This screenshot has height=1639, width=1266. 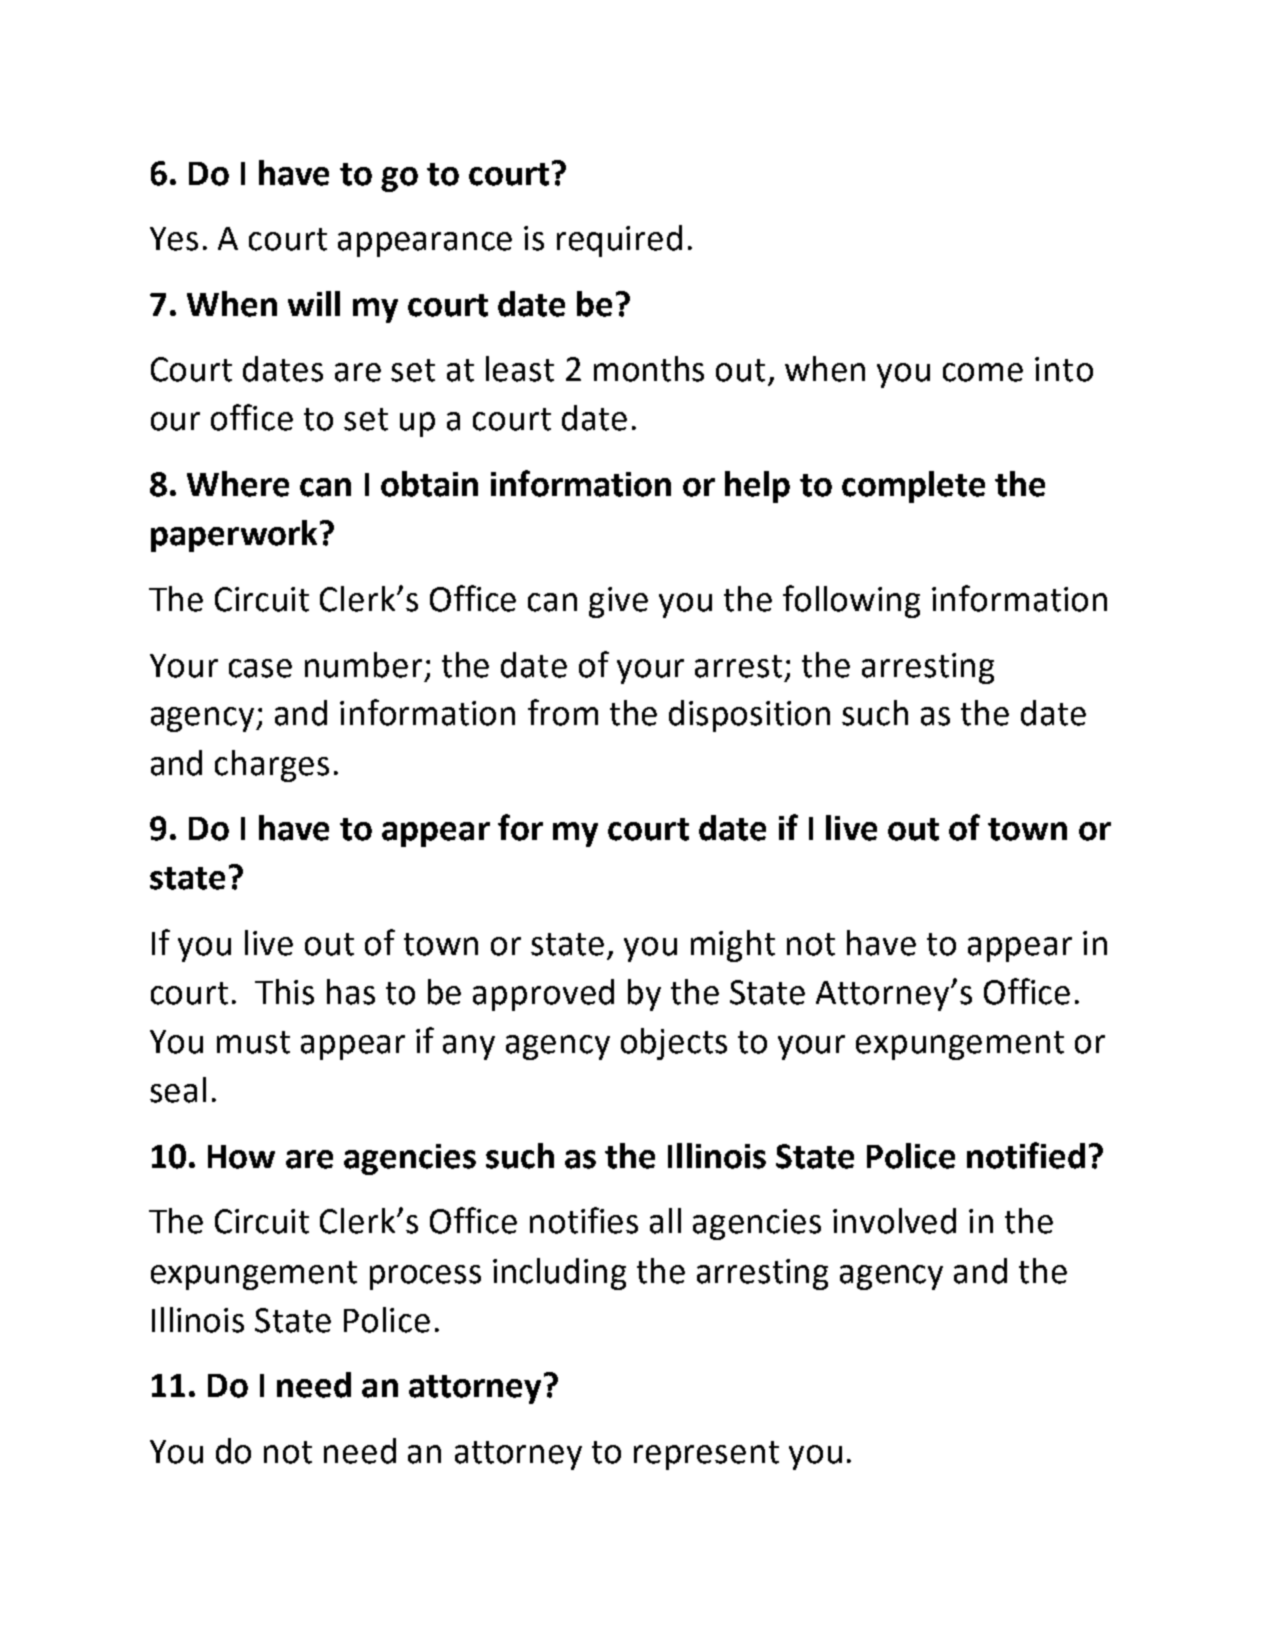 What do you see at coordinates (1026, 1155) in the screenshot?
I see `notified` at bounding box center [1026, 1155].
